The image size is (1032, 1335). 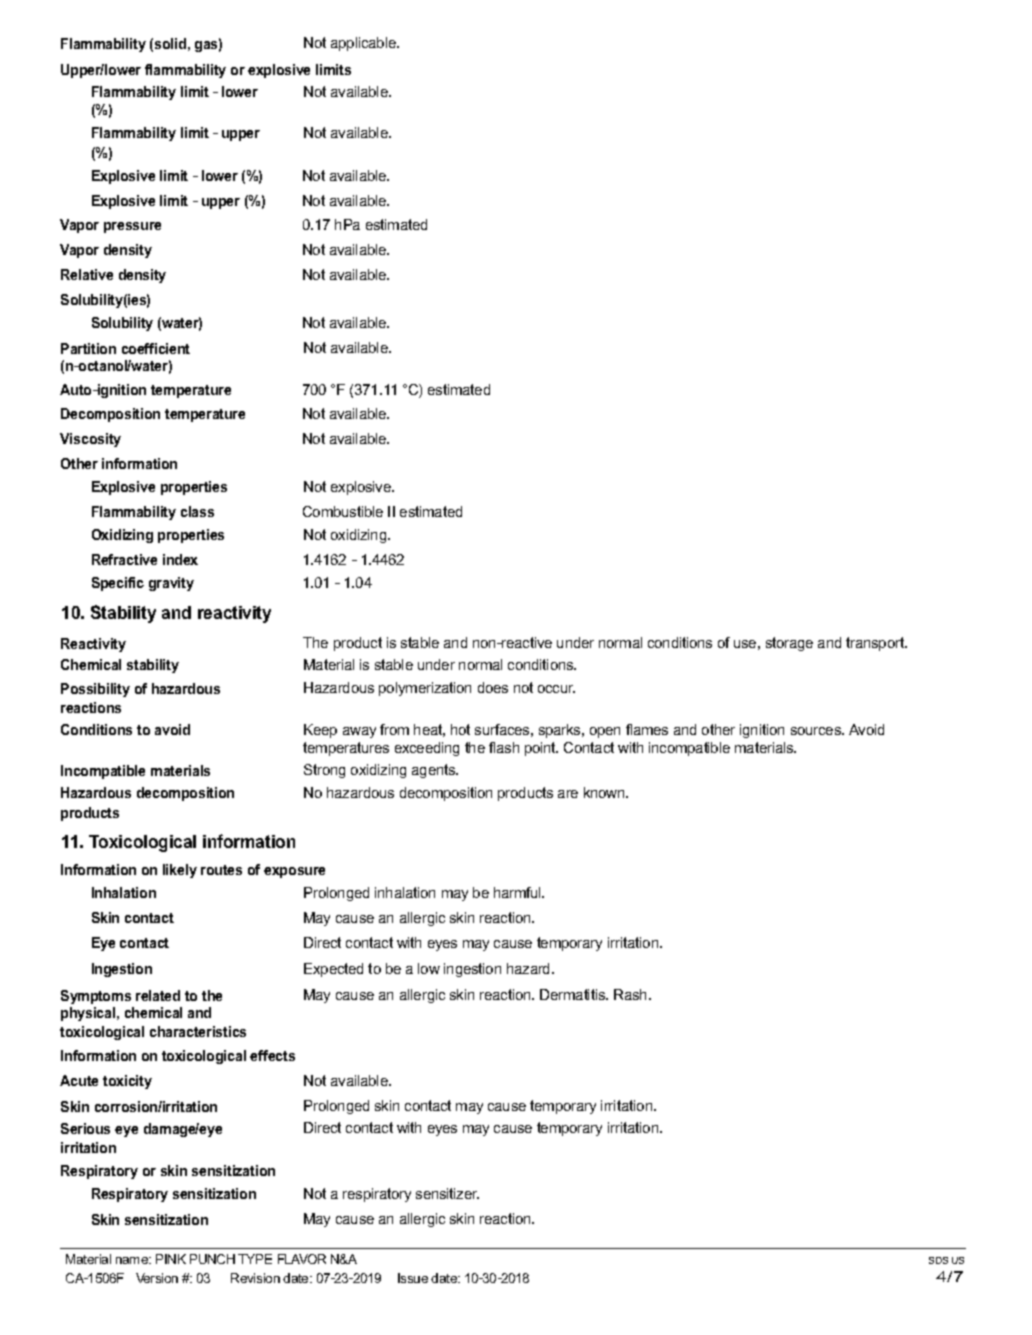 I want to click on known, so click(x=605, y=792).
